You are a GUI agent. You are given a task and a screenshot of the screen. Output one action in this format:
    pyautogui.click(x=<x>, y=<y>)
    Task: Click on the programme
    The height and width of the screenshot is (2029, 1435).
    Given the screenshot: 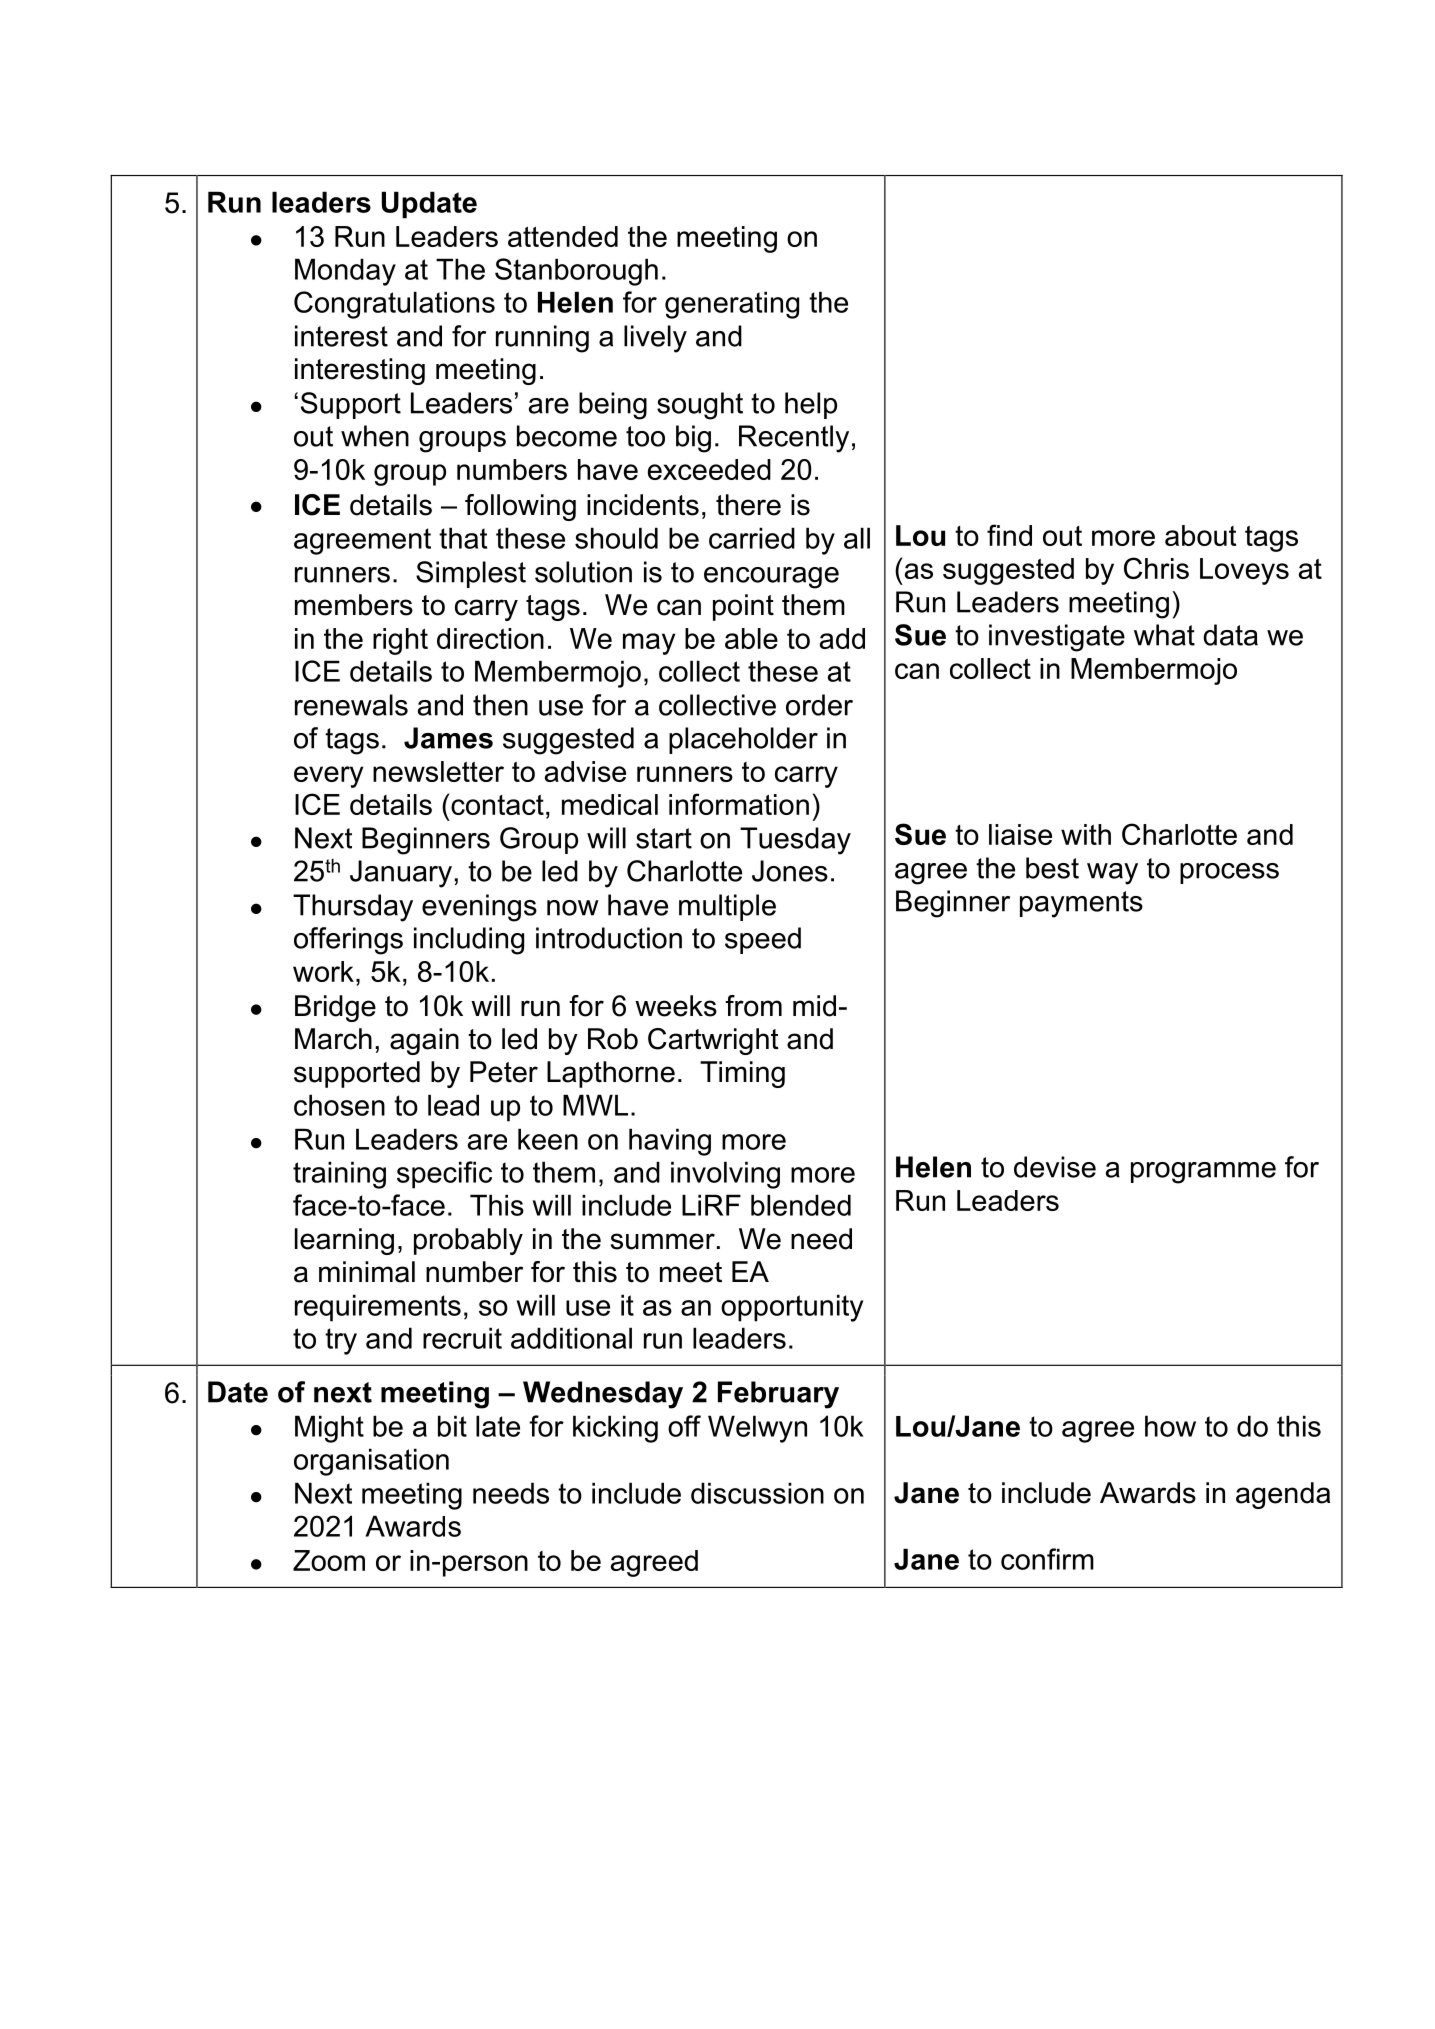 What is the action you would take?
    pyautogui.click(x=1203, y=1173)
